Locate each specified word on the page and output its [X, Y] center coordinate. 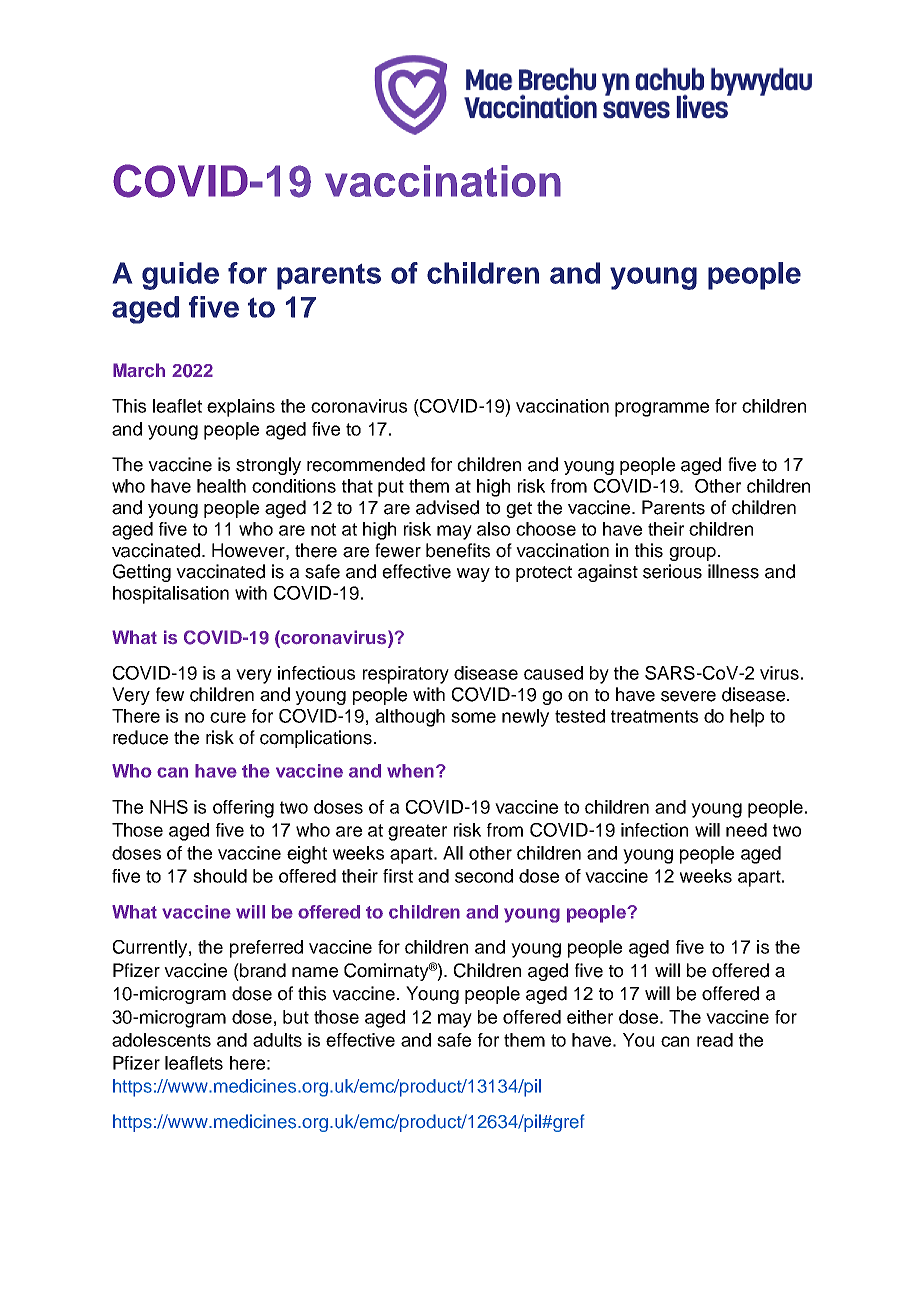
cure [228, 717]
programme [662, 409]
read [715, 1040]
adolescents [161, 1040]
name [315, 972]
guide [180, 276]
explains [241, 408]
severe [688, 696]
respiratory [406, 675]
